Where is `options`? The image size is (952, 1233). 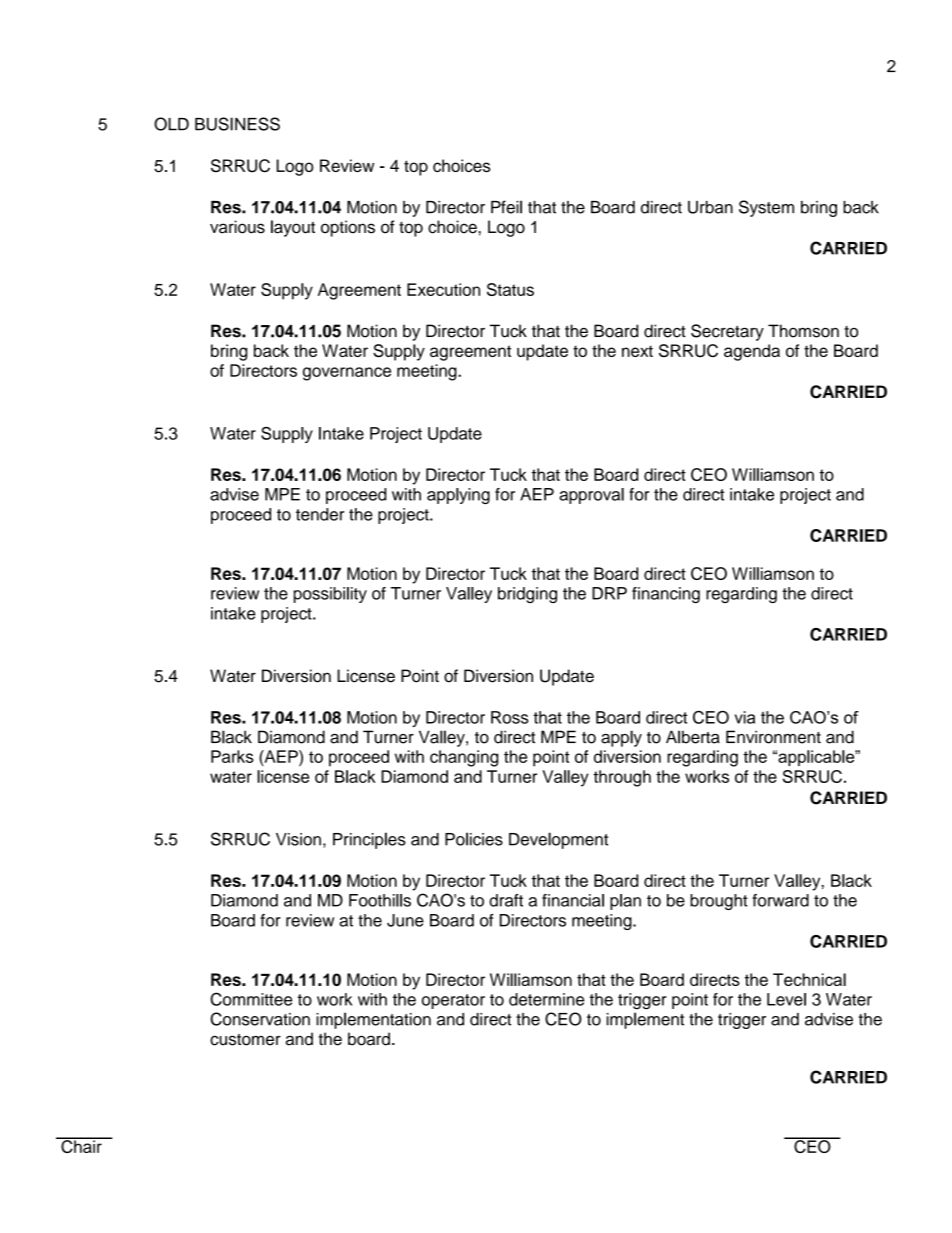 options is located at coordinates (348, 228).
